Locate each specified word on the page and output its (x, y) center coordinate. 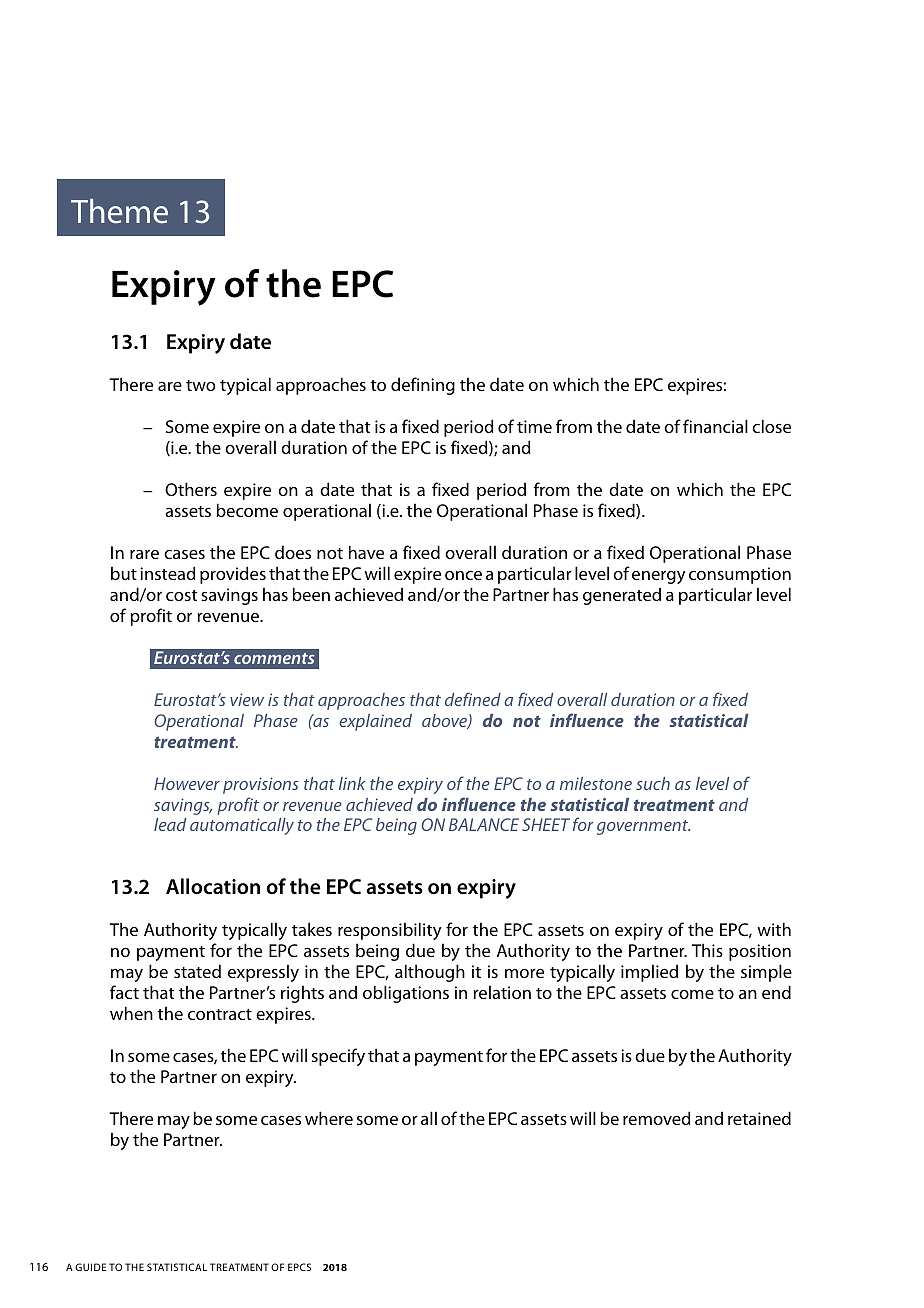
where (329, 1118)
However (187, 783)
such (653, 783)
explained (375, 722)
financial (715, 426)
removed (657, 1118)
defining (423, 386)
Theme (119, 211)
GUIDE (90, 1267)
